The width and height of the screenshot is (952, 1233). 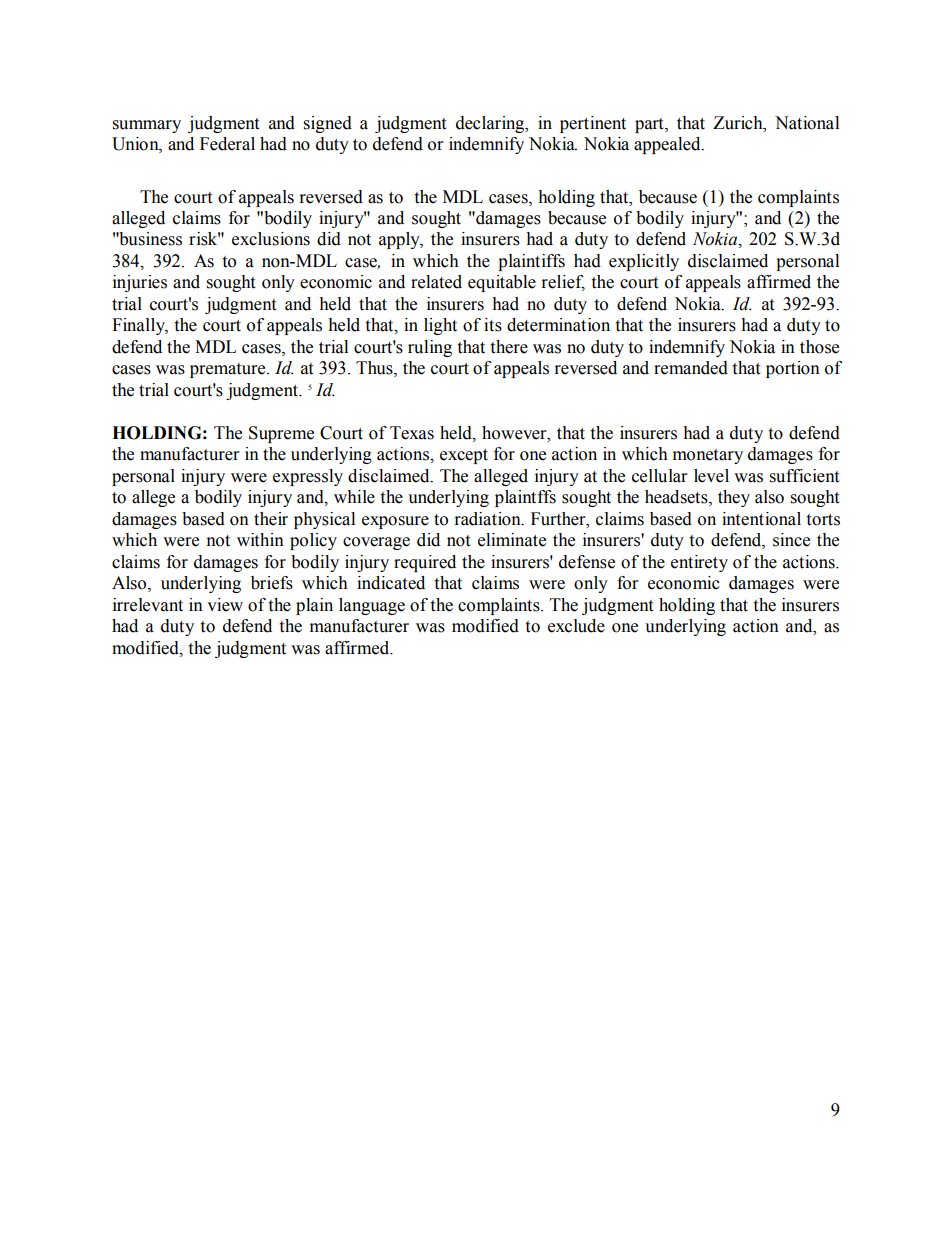 I want to click on exclusions, so click(x=271, y=239).
